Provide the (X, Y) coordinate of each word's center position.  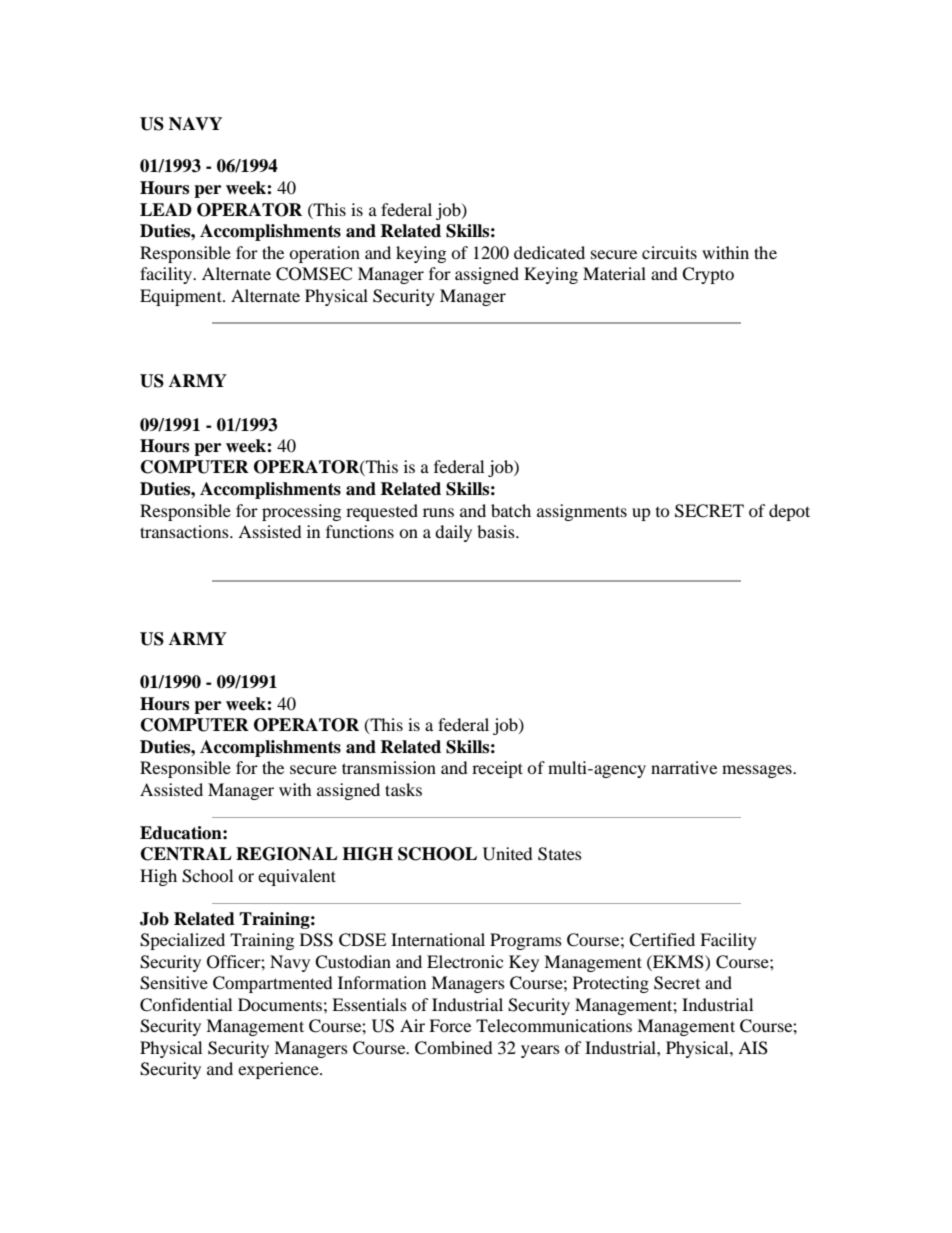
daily (453, 533)
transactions (185, 531)
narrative (684, 767)
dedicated (549, 252)
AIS (753, 1048)
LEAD (166, 209)
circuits (669, 252)
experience (279, 1070)
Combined (454, 1048)
